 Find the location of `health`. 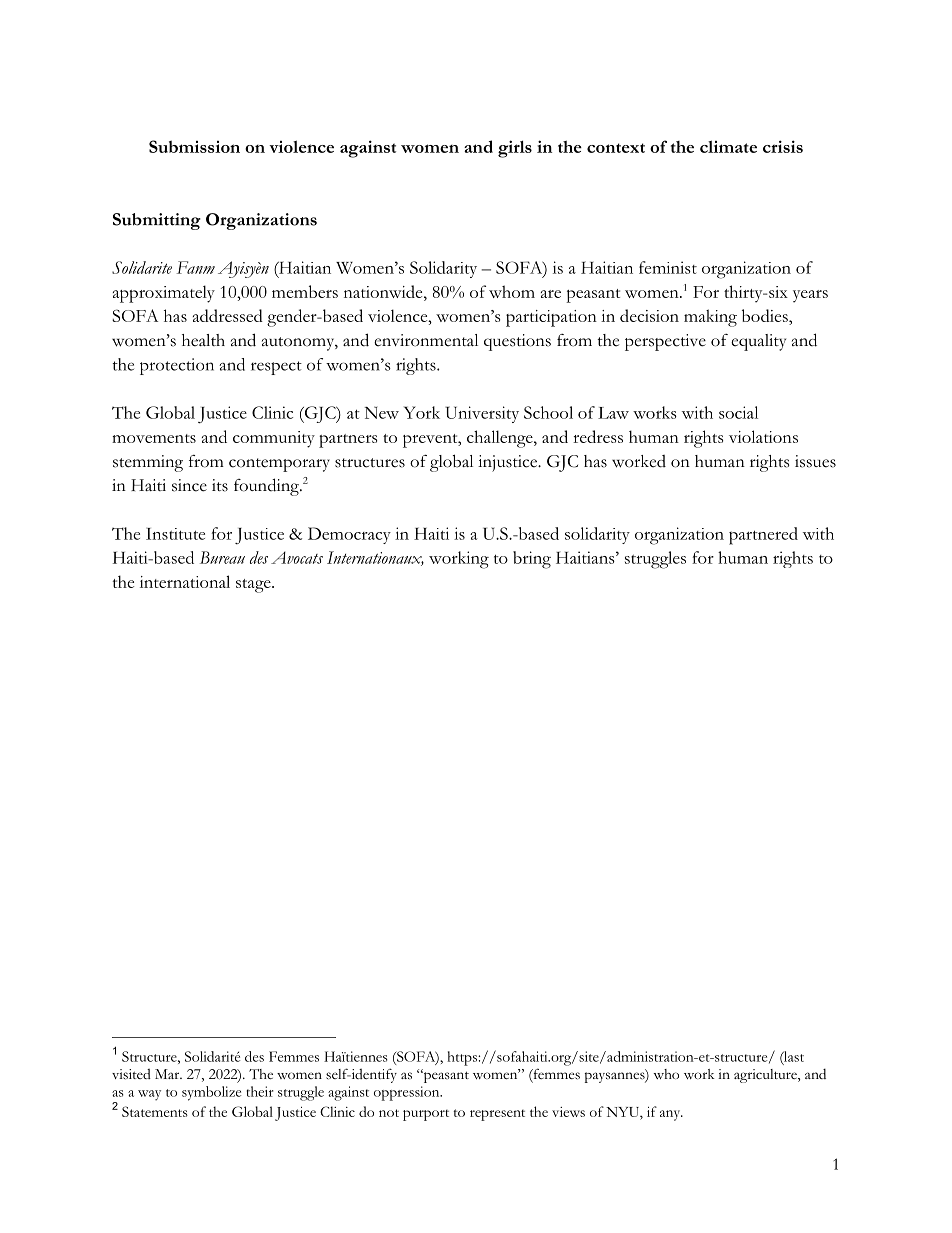

health is located at coordinates (203, 340).
